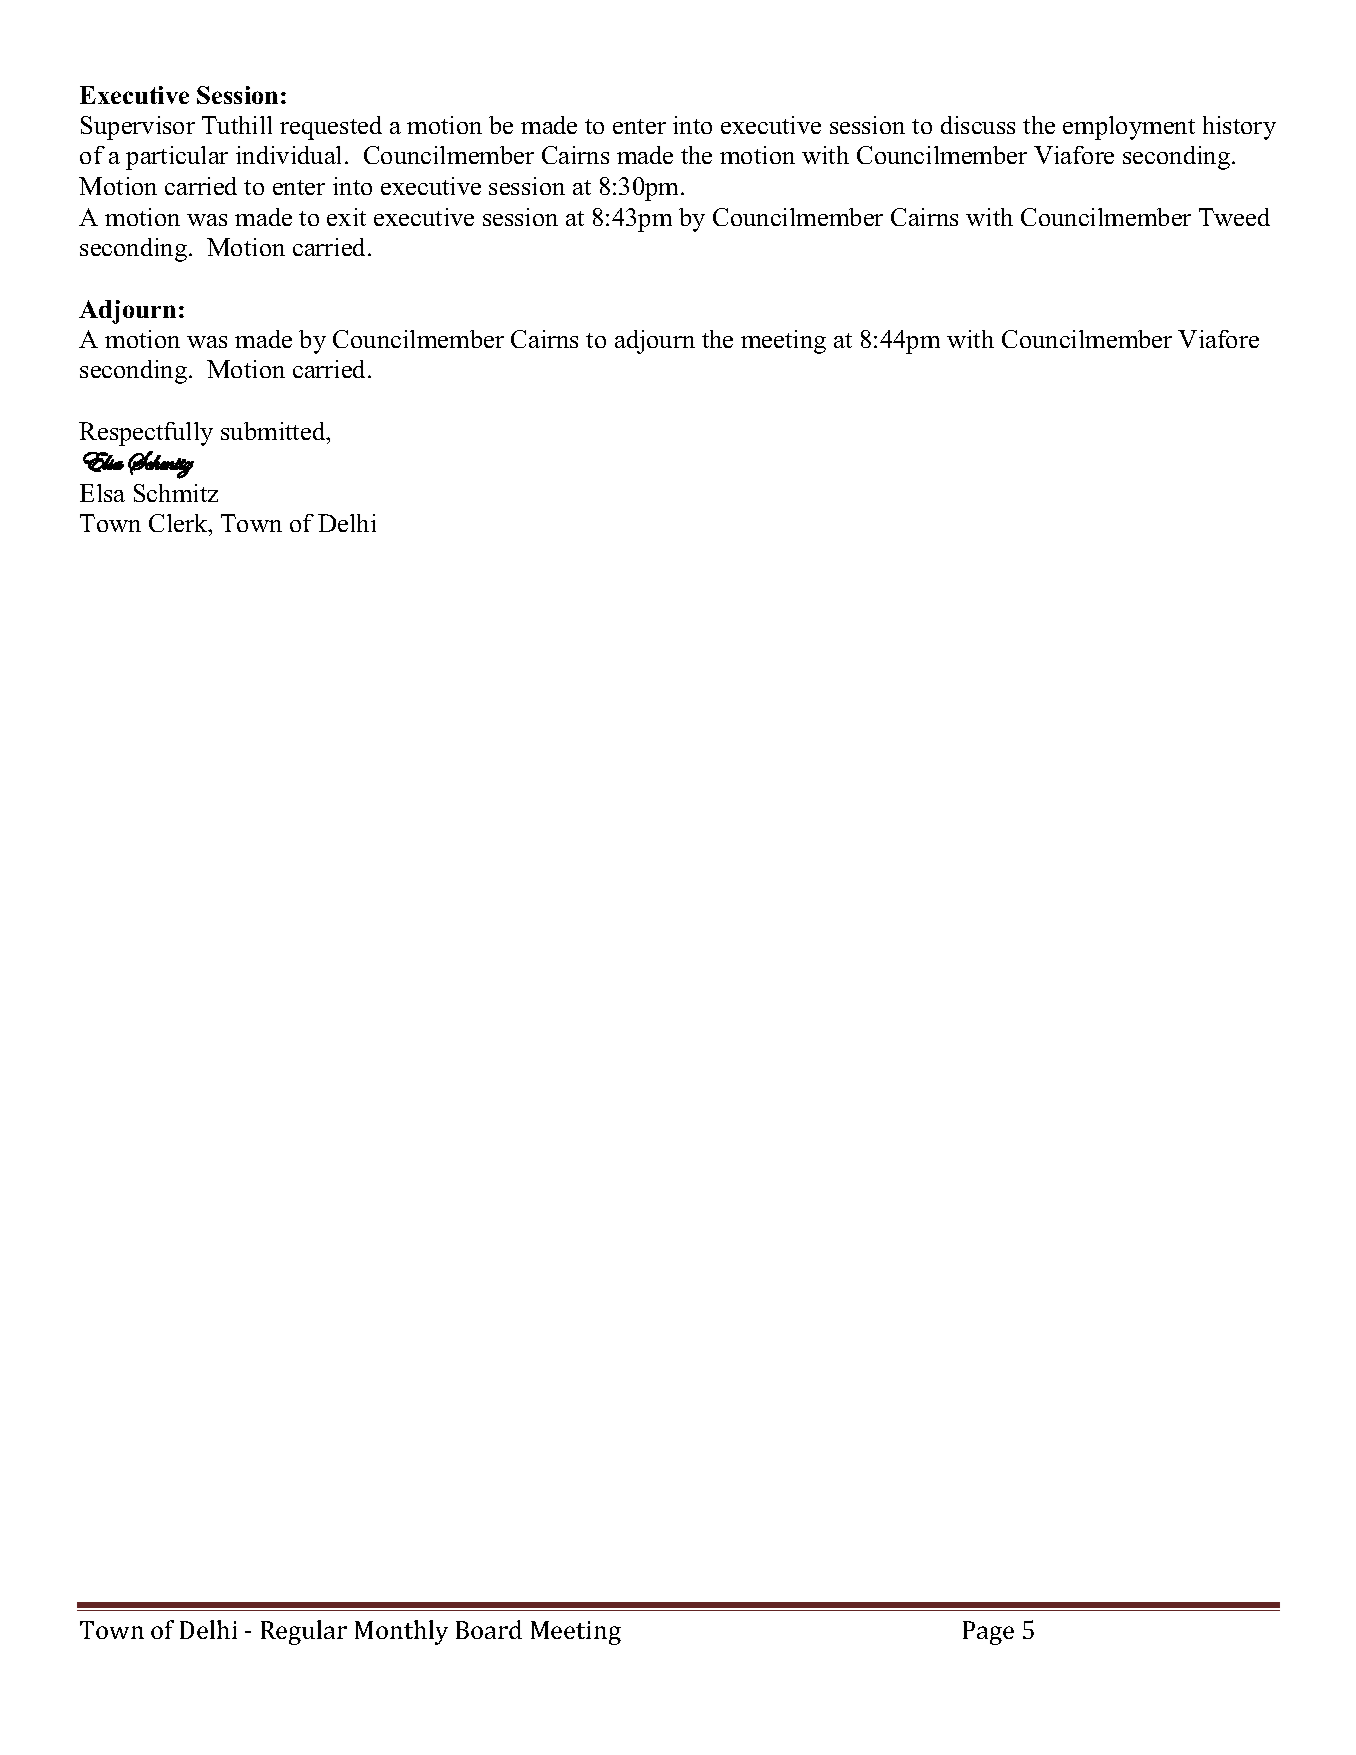 This screenshot has height=1755, width=1356. What do you see at coordinates (978, 125) in the screenshot?
I see `discuss` at bounding box center [978, 125].
